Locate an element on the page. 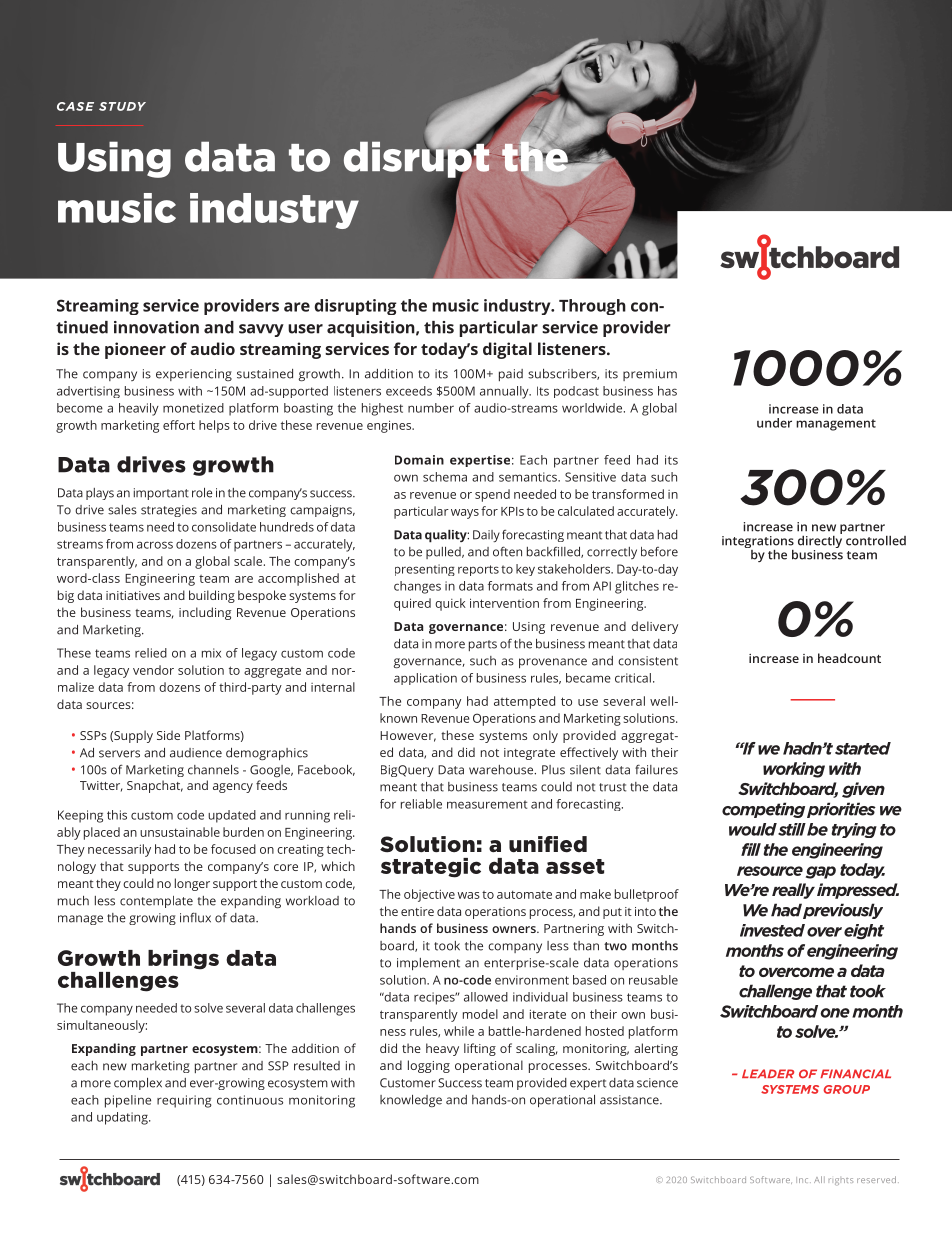  STUDY is located at coordinates (122, 106).
